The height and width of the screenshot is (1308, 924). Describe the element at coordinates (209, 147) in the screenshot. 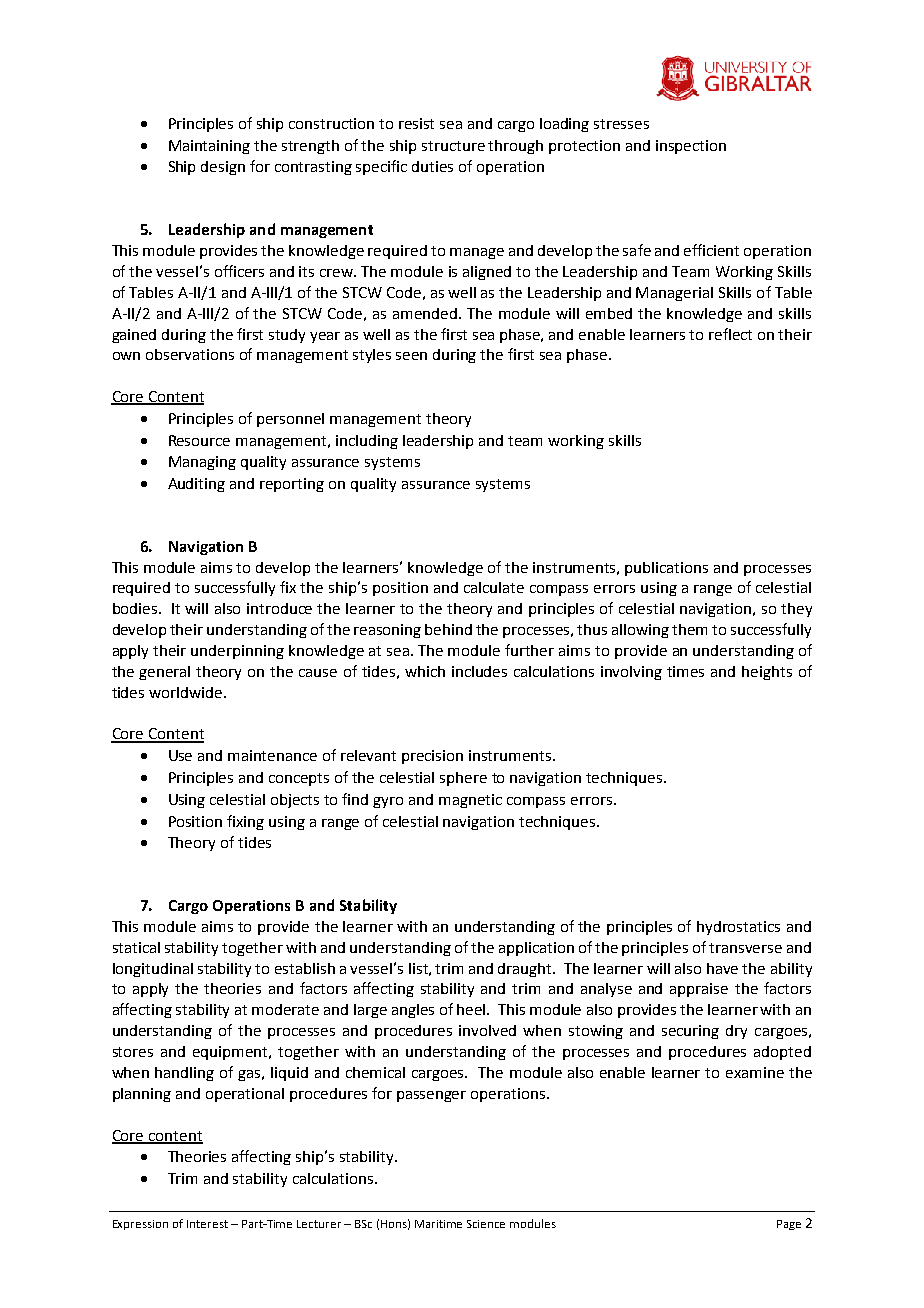

I see `Maintaining` at that location.
